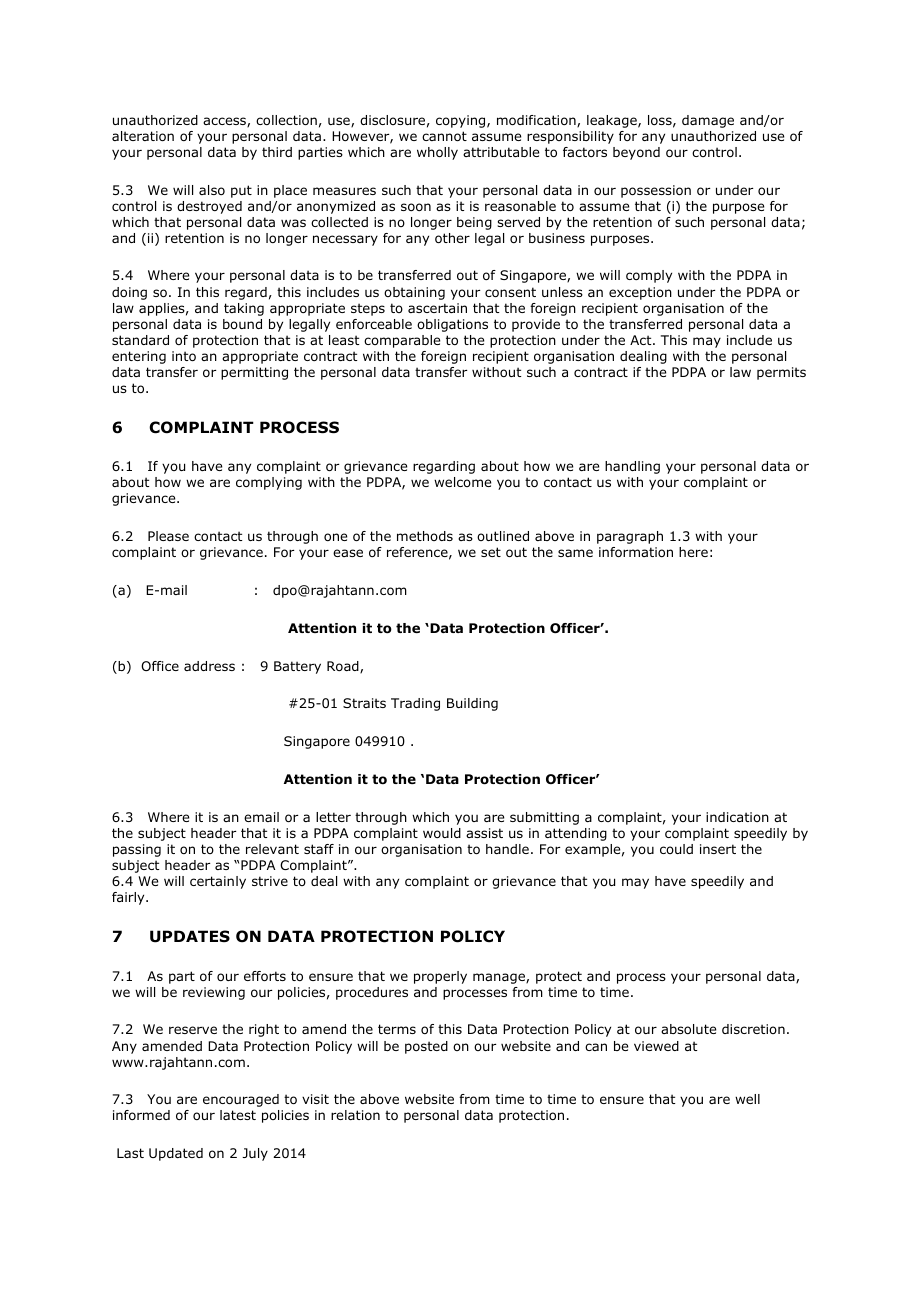 Image resolution: width=924 pixels, height=1308 pixels. What do you see at coordinates (212, 190) in the screenshot?
I see `also` at bounding box center [212, 190].
